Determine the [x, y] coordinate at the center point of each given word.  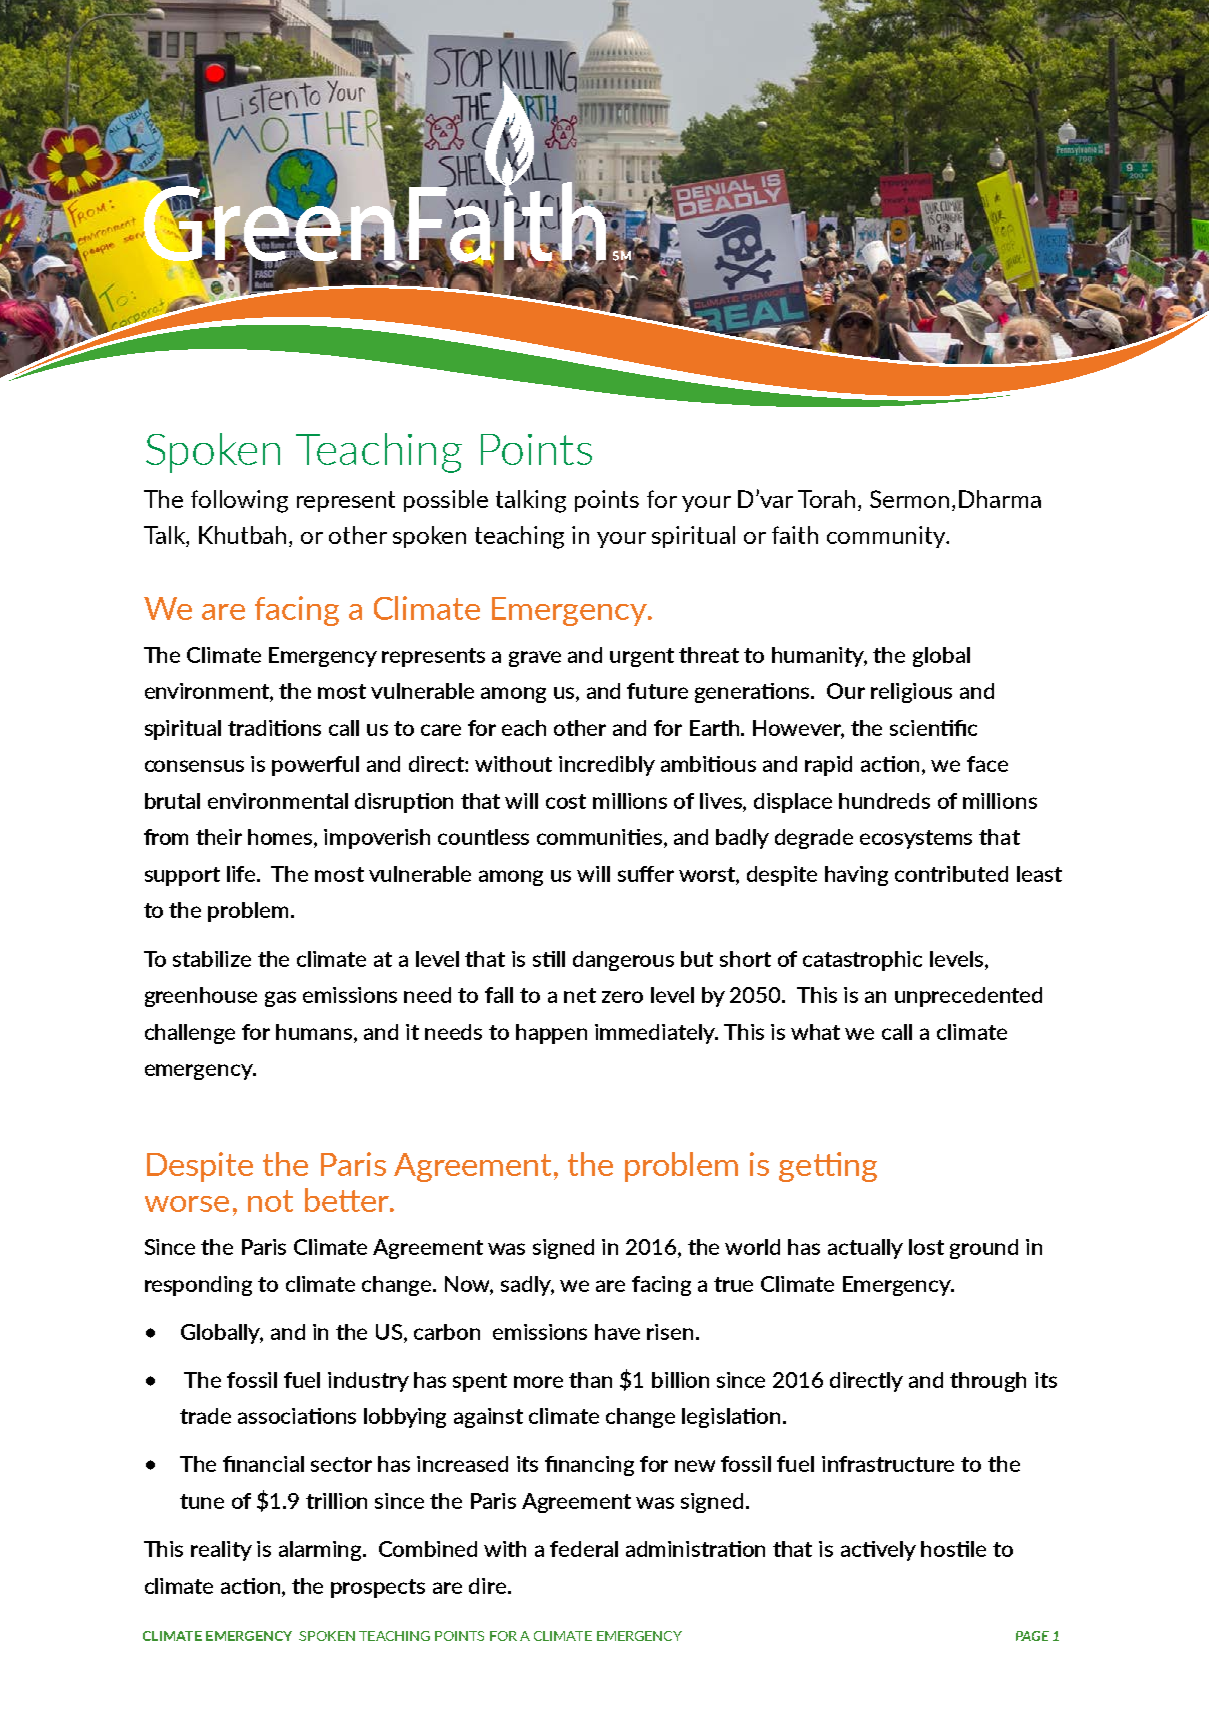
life [242, 874]
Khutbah [244, 536]
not [270, 1201]
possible [446, 501]
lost [926, 1247]
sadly [527, 1286]
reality [221, 1551]
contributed [951, 874]
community [887, 537]
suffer [646, 874]
